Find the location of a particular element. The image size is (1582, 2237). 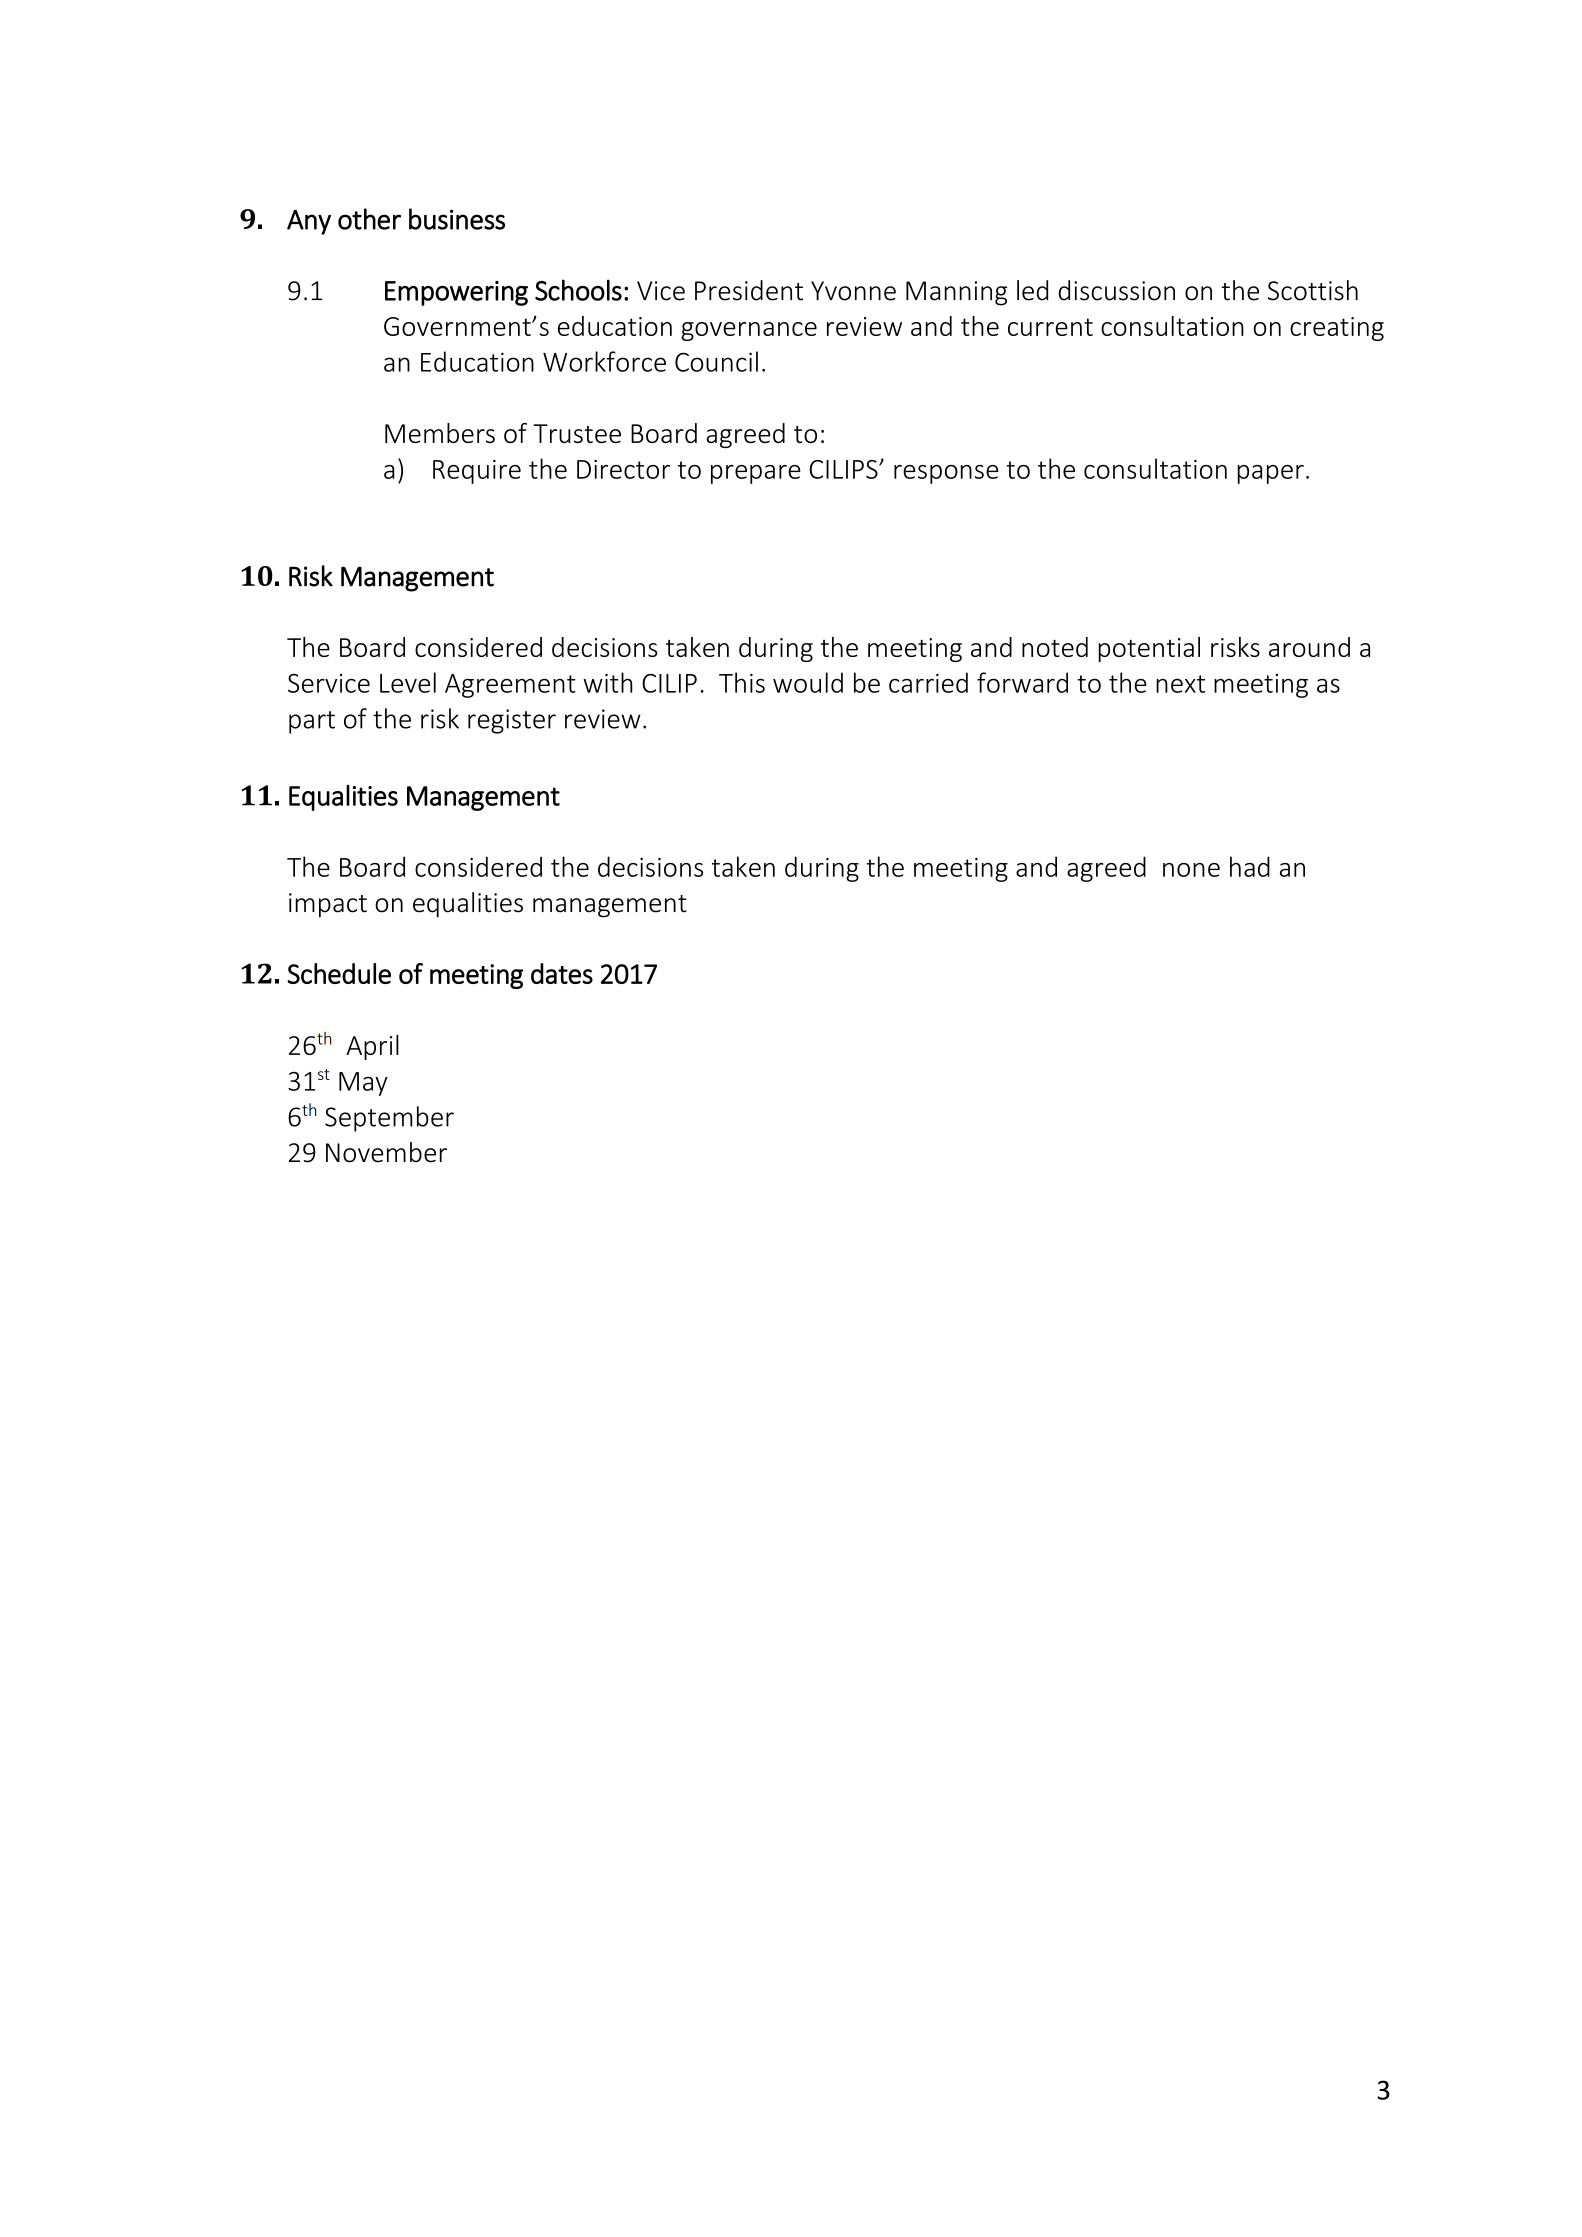

would is located at coordinates (808, 682).
